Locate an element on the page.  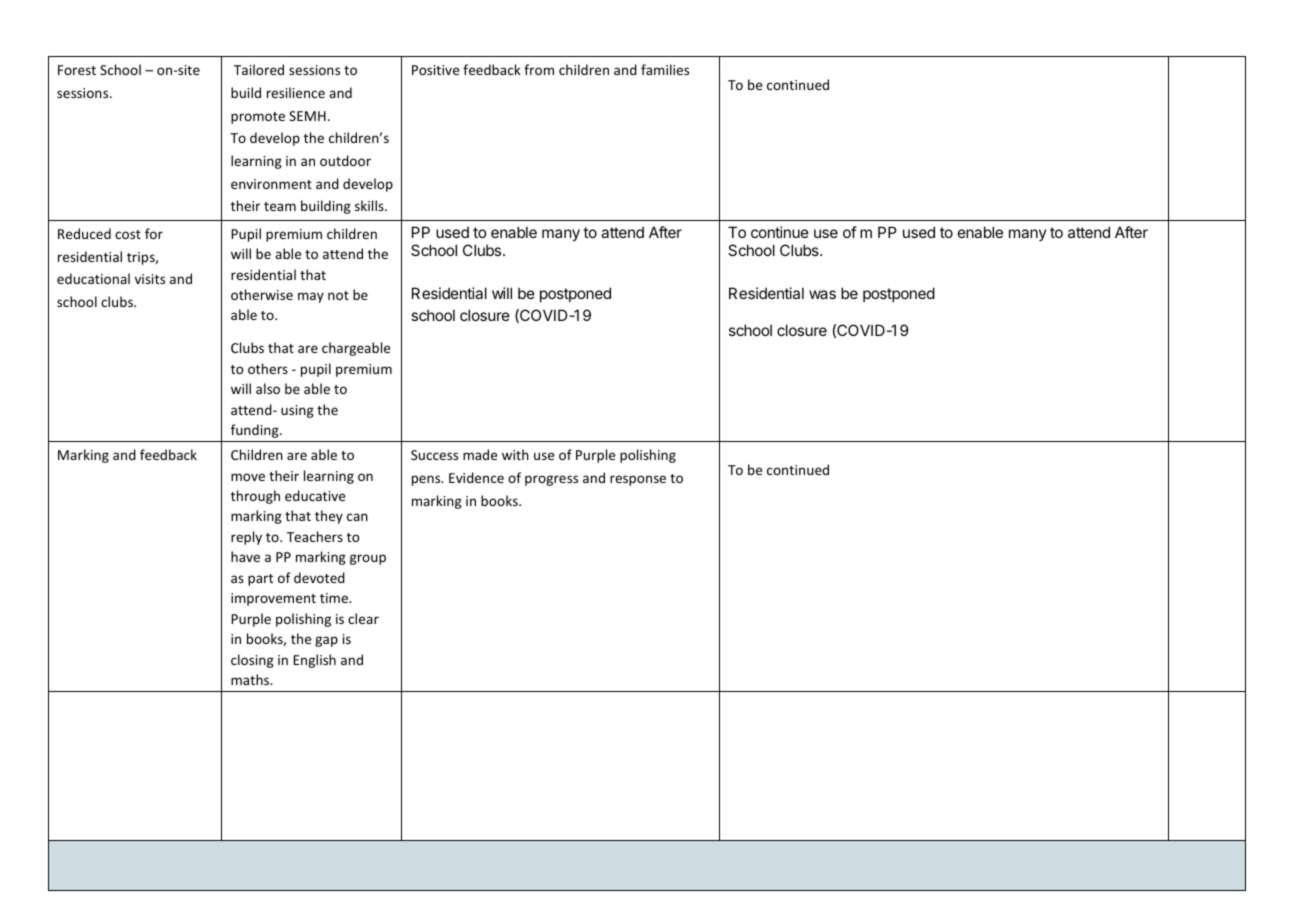
not is located at coordinates (338, 295).
